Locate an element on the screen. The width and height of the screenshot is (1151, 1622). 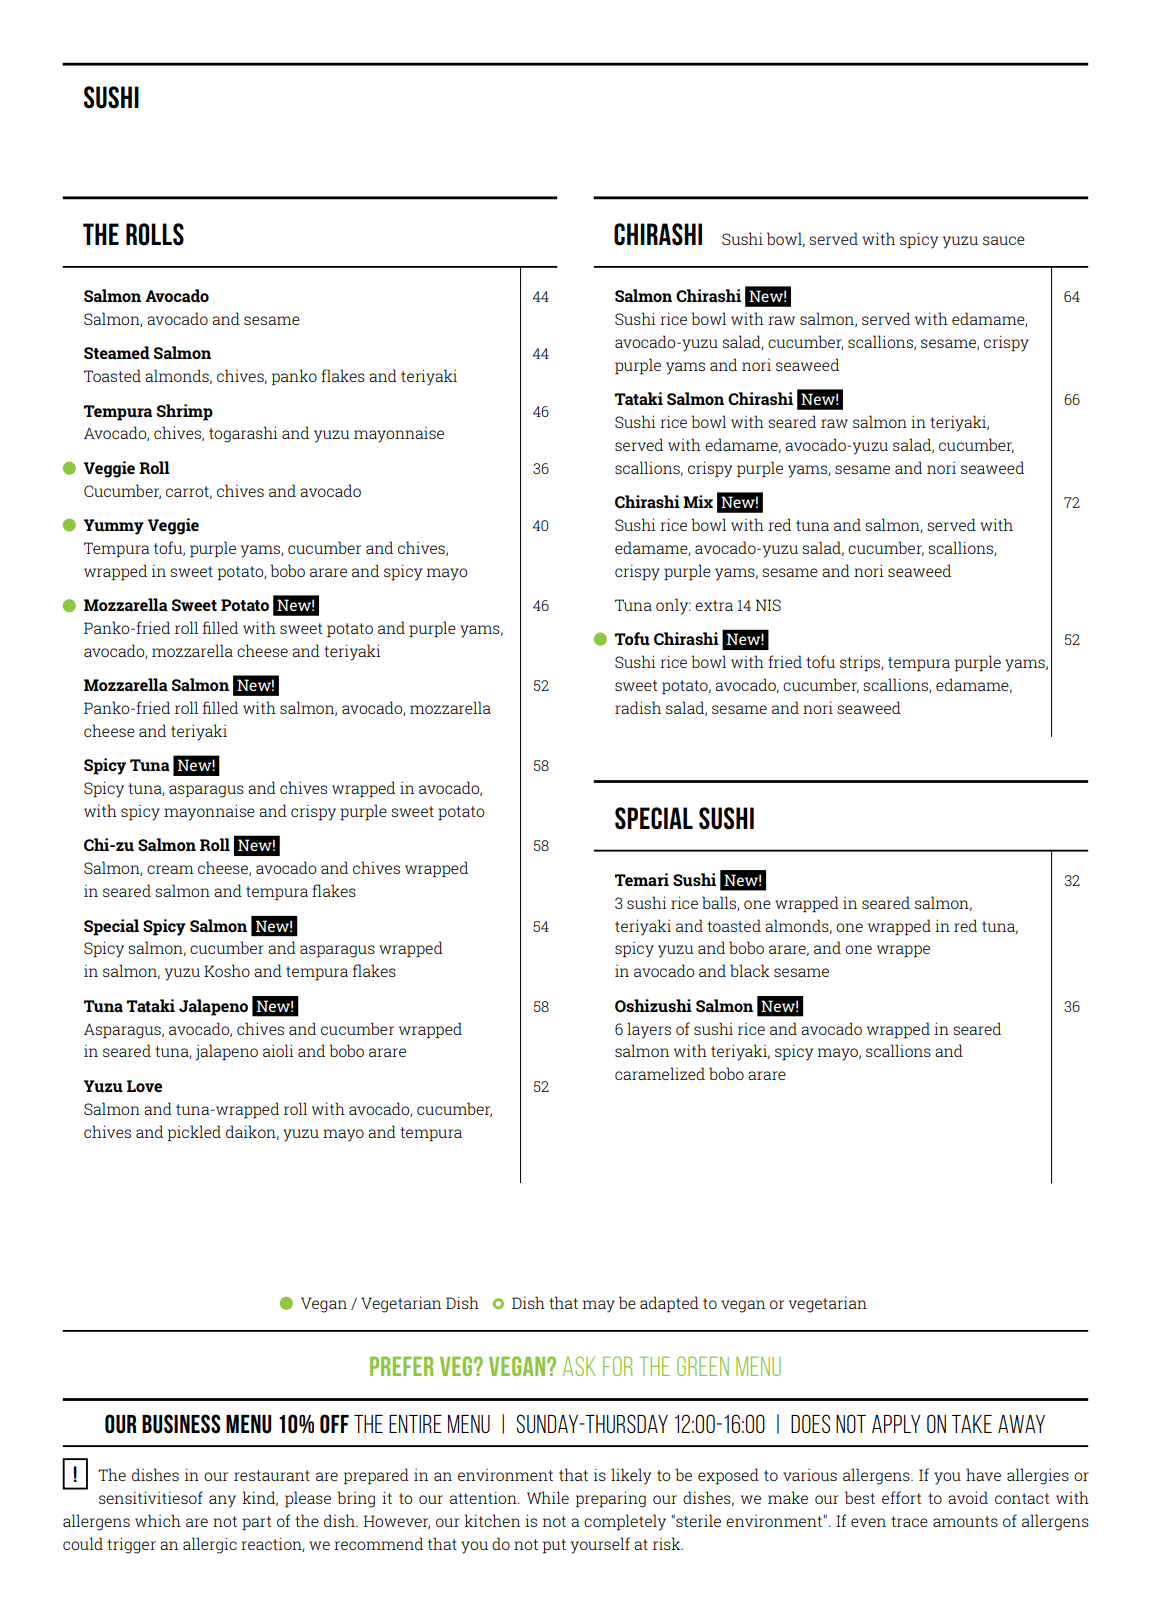
NIS is located at coordinates (768, 605).
